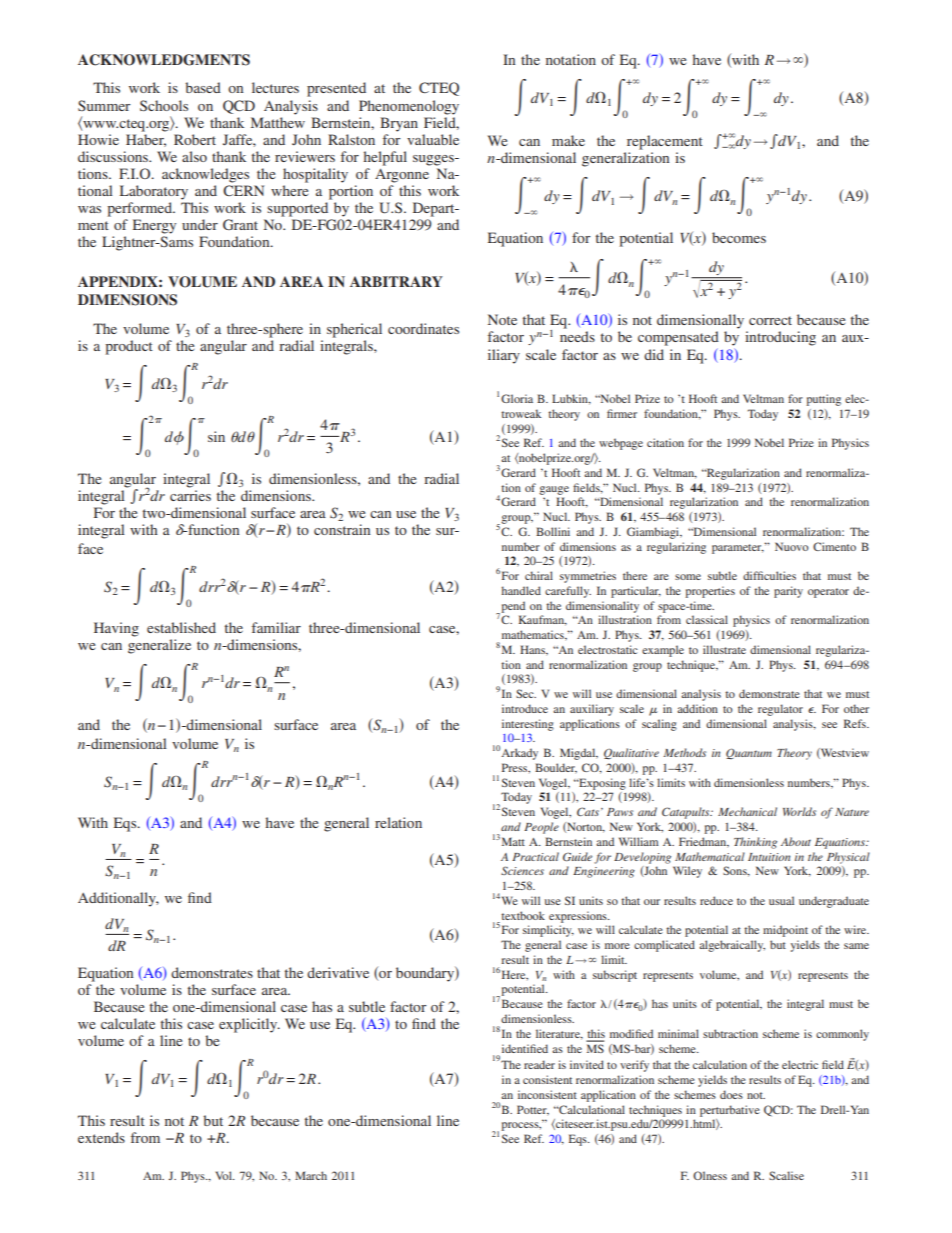 The height and width of the page is (1233, 952). I want to click on make, so click(568, 140).
